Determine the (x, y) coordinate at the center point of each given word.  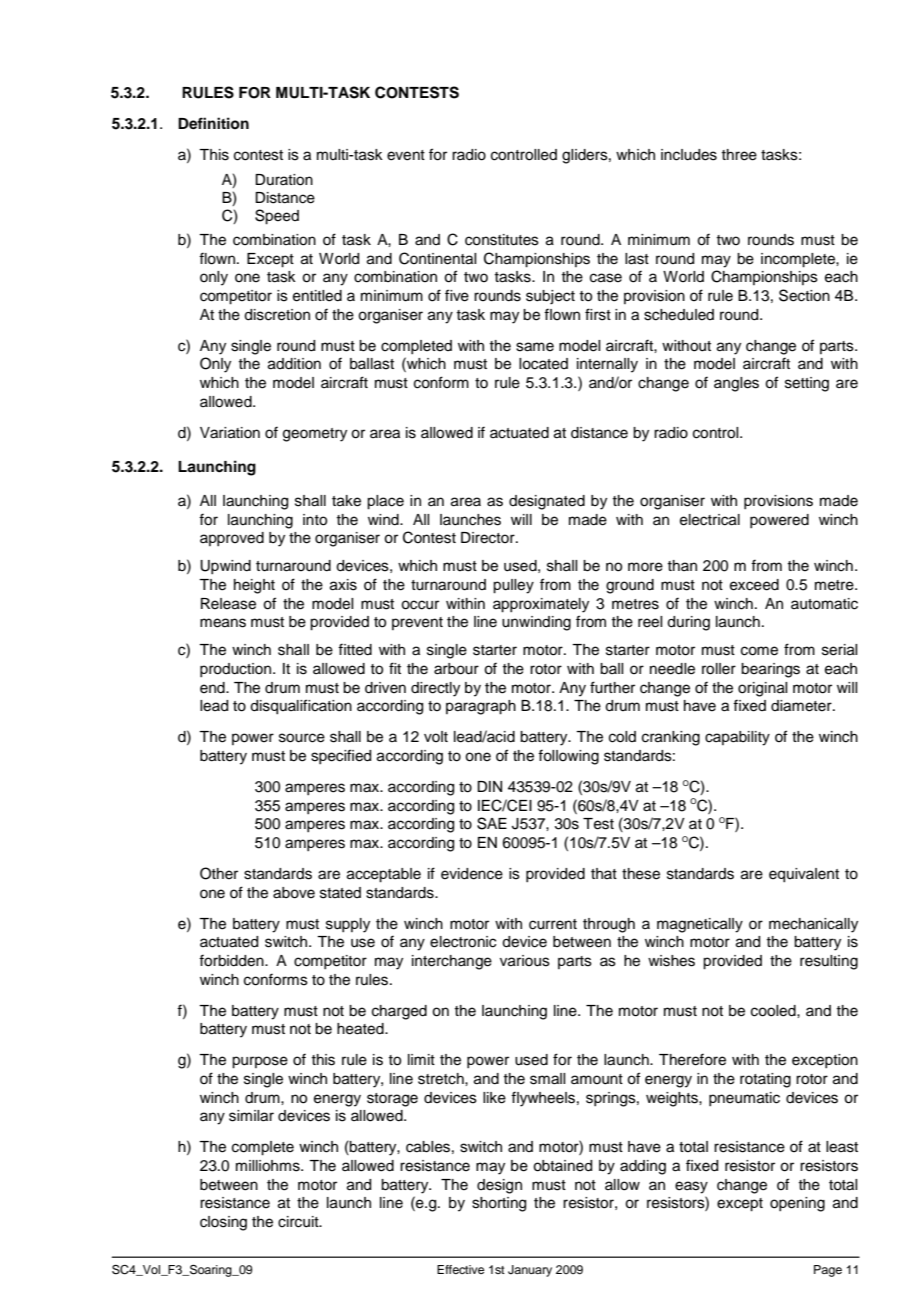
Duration (284, 180)
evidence (472, 874)
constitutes (502, 240)
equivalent (804, 875)
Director (489, 538)
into (315, 520)
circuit (299, 1222)
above (294, 893)
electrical (710, 520)
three (739, 155)
